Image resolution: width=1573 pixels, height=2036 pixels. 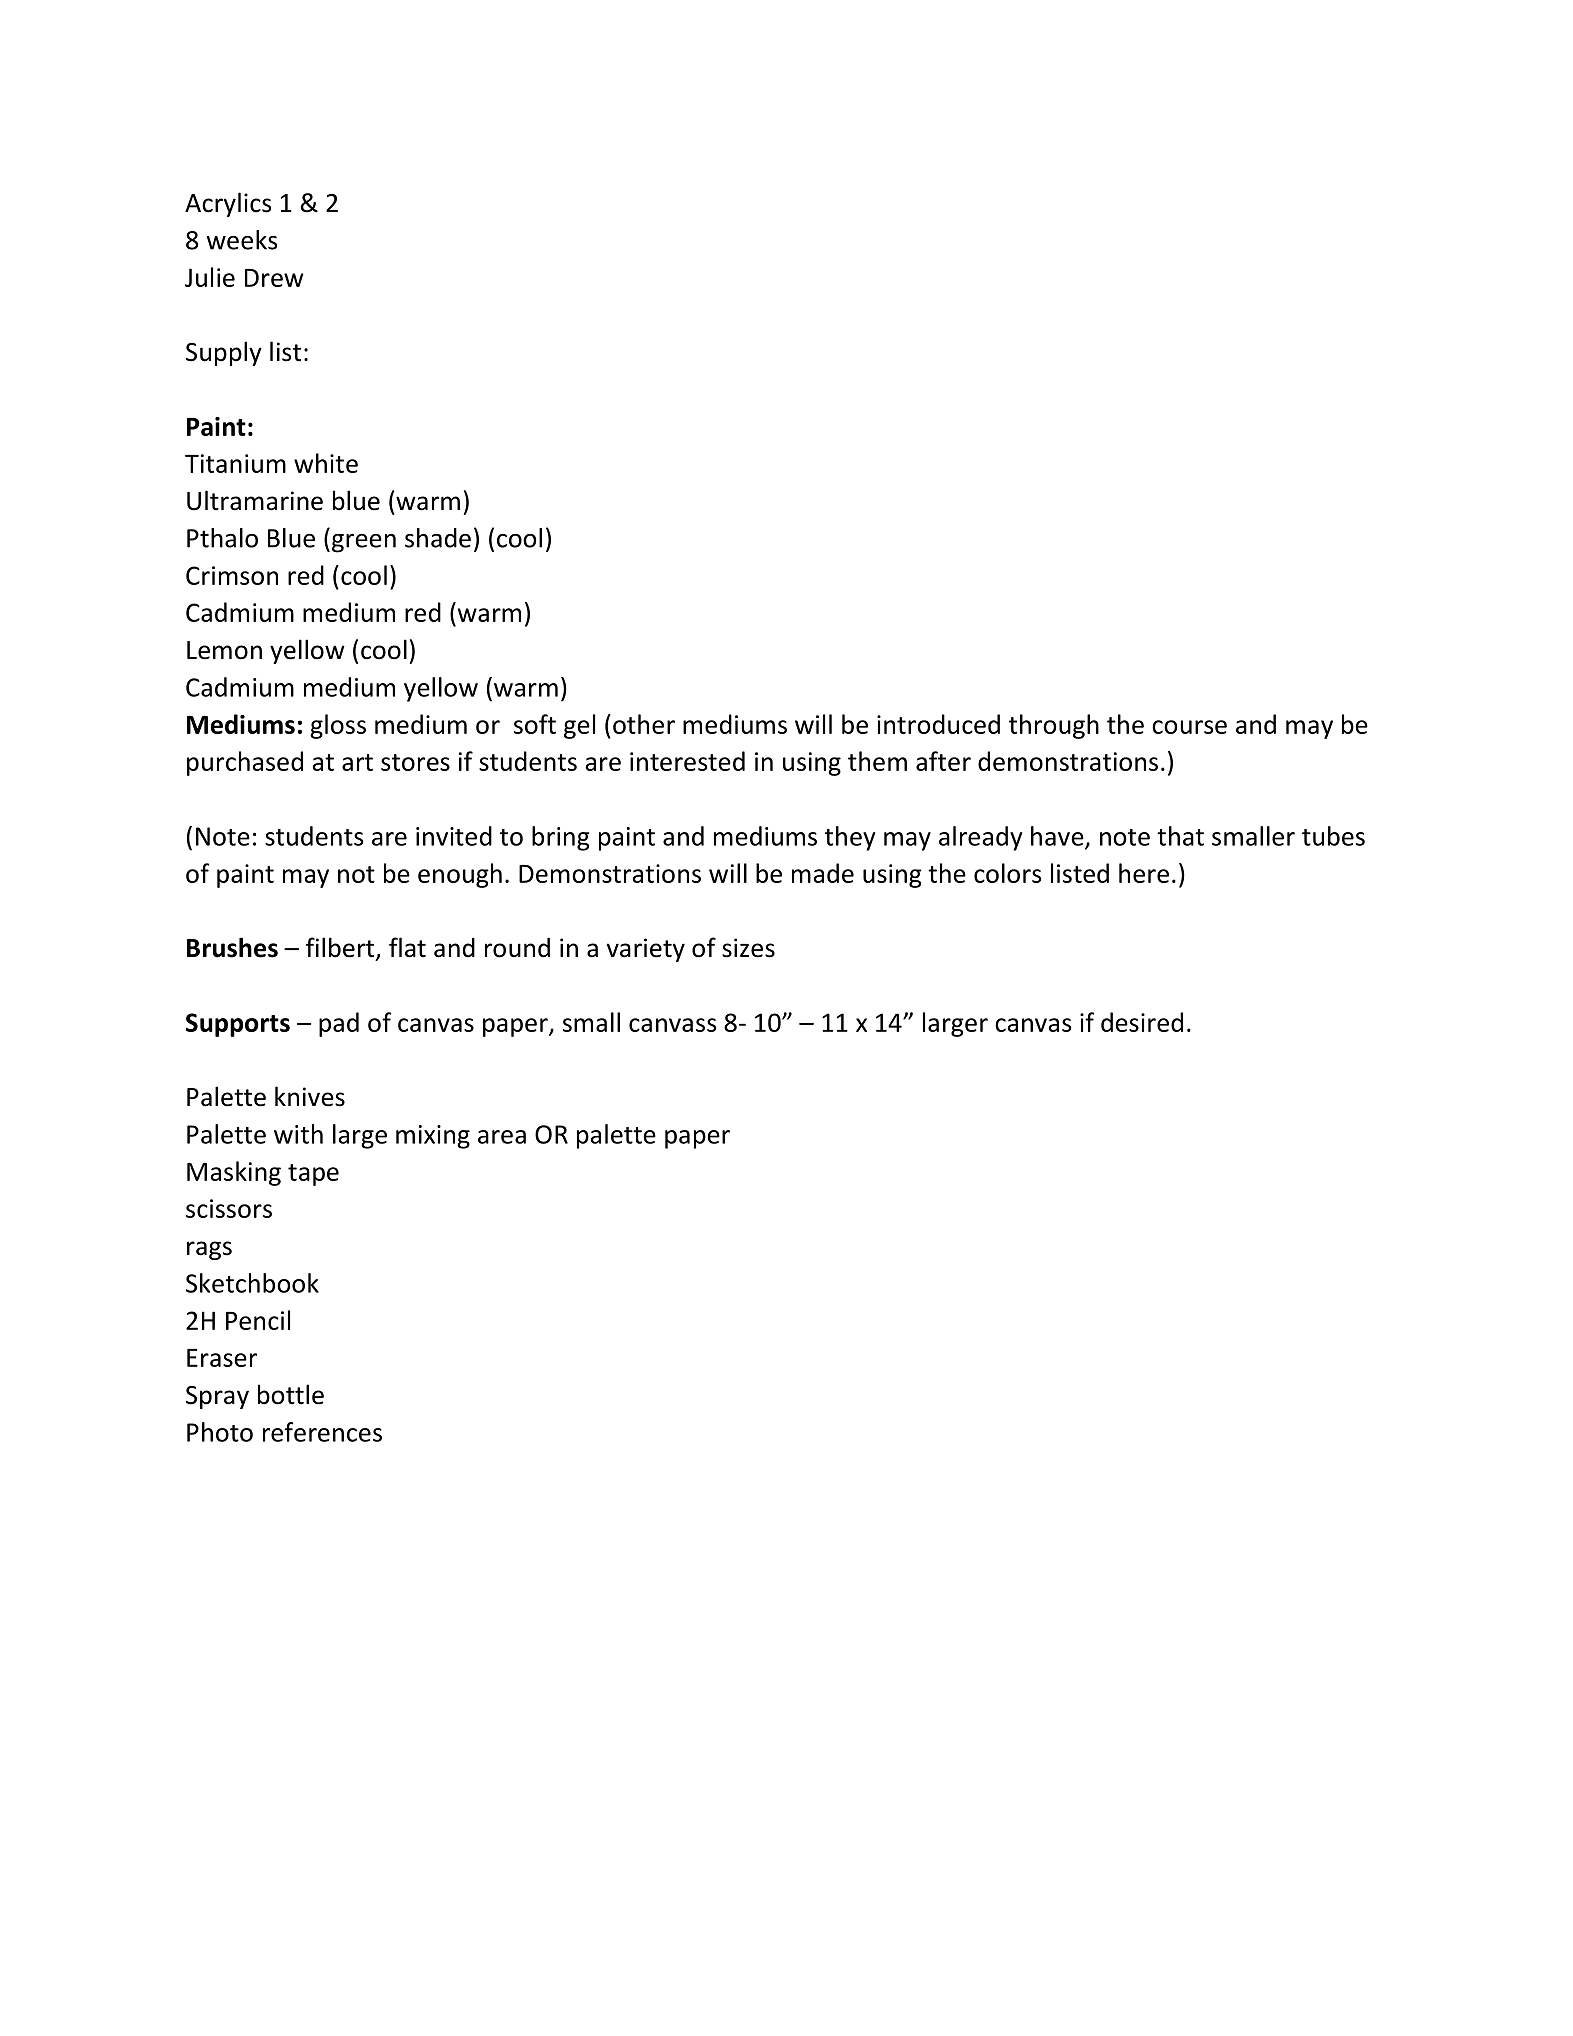 What do you see at coordinates (1054, 726) in the page?
I see `through` at bounding box center [1054, 726].
